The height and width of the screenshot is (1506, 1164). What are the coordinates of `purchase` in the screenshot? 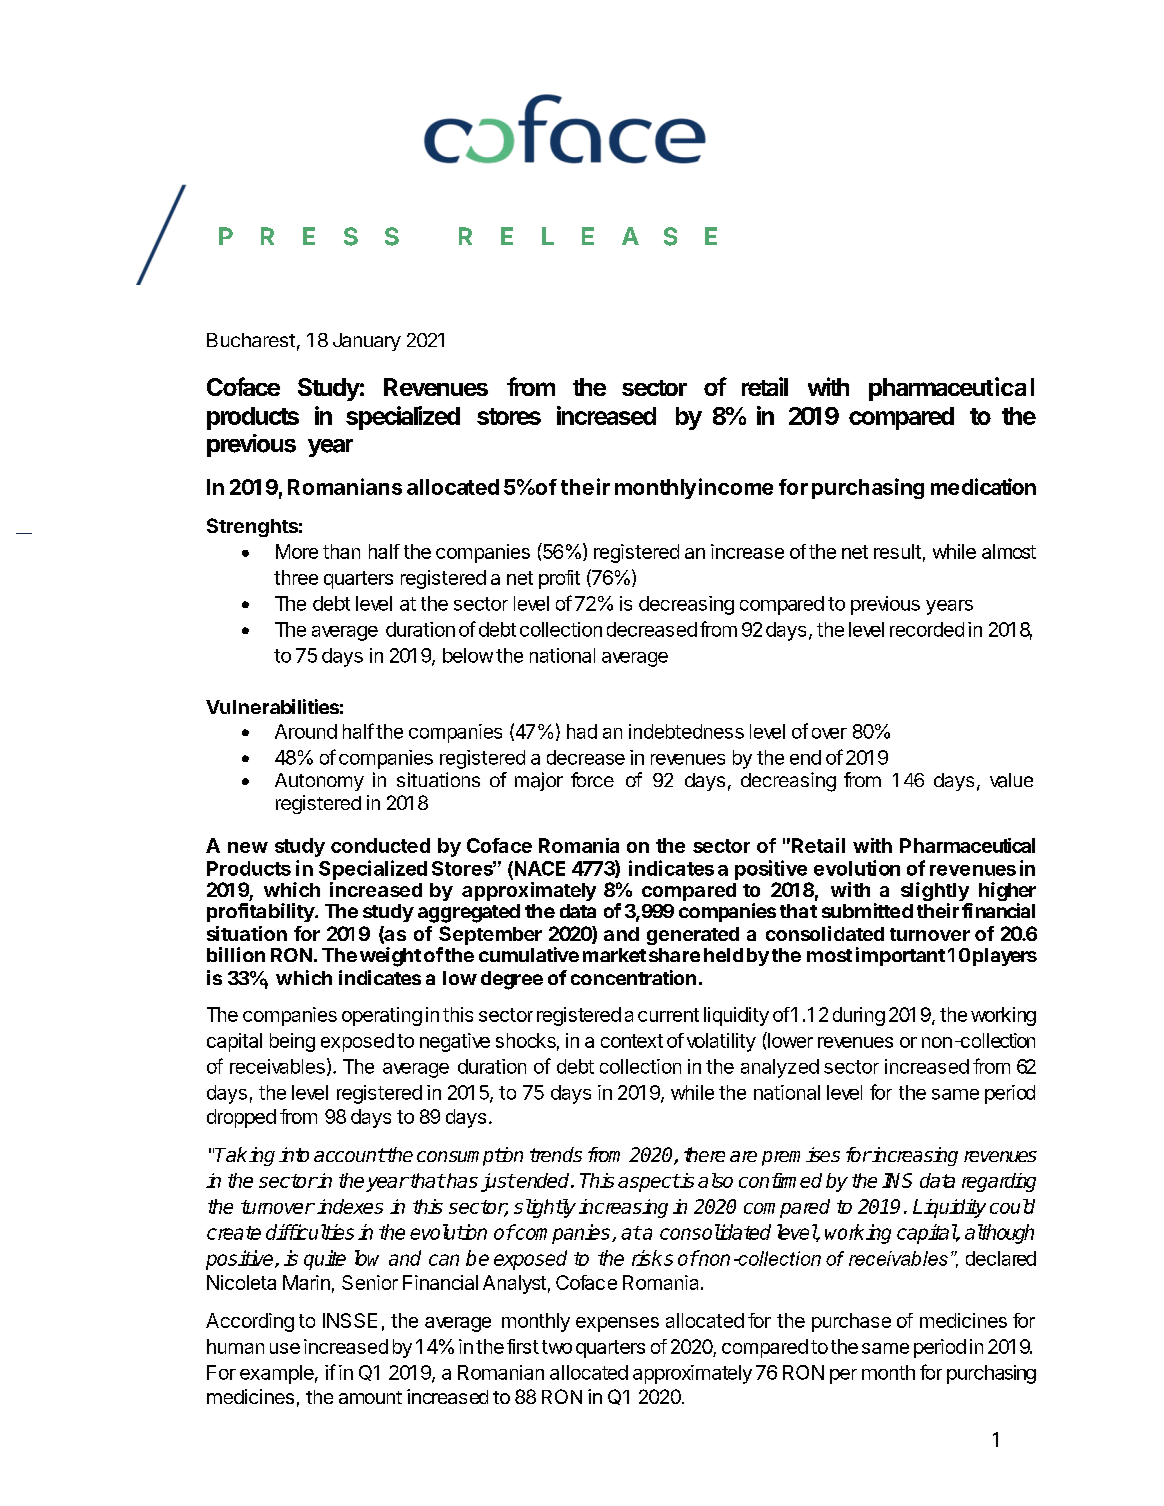 It's located at (851, 1322).
